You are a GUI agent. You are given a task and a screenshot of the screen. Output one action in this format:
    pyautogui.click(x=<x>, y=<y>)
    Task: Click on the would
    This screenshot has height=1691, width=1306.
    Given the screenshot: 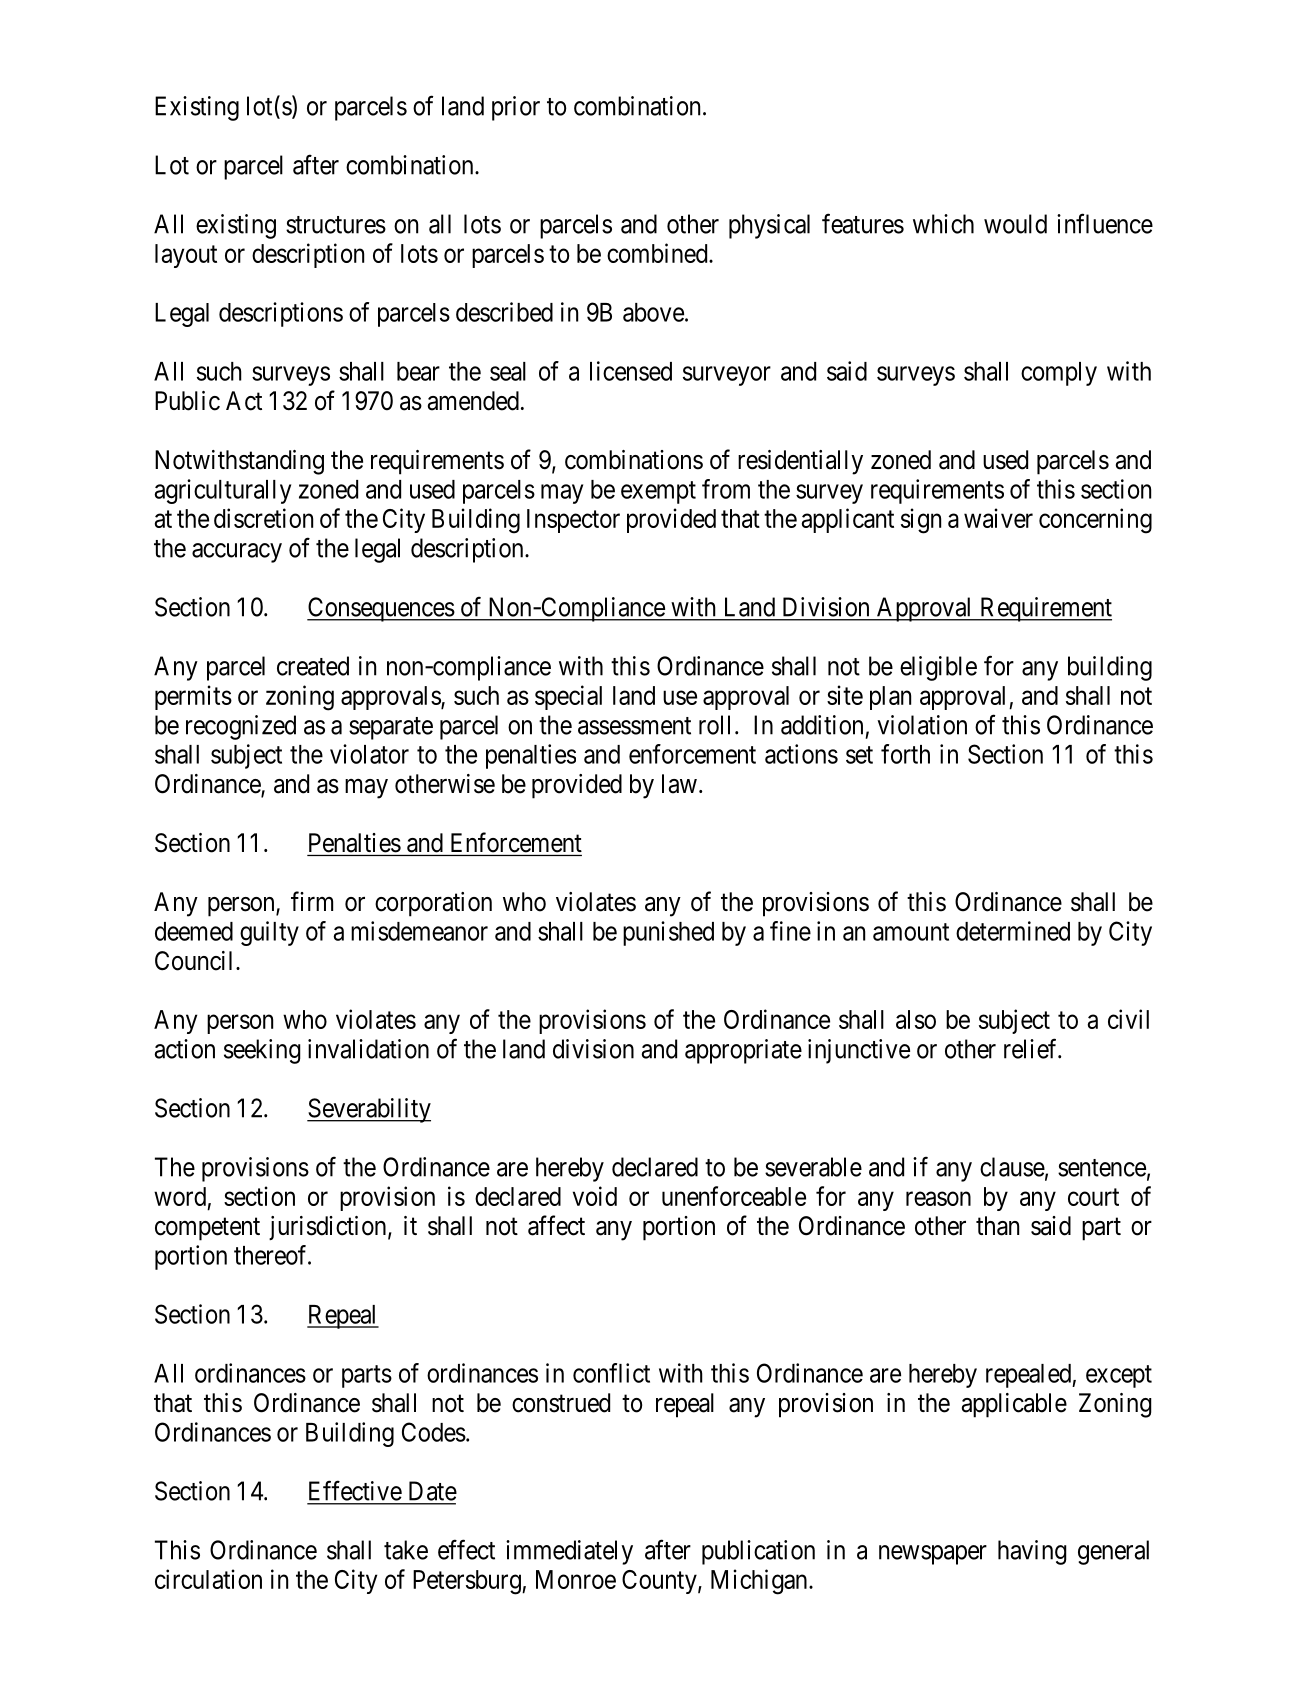 What is the action you would take?
    pyautogui.click(x=1015, y=224)
